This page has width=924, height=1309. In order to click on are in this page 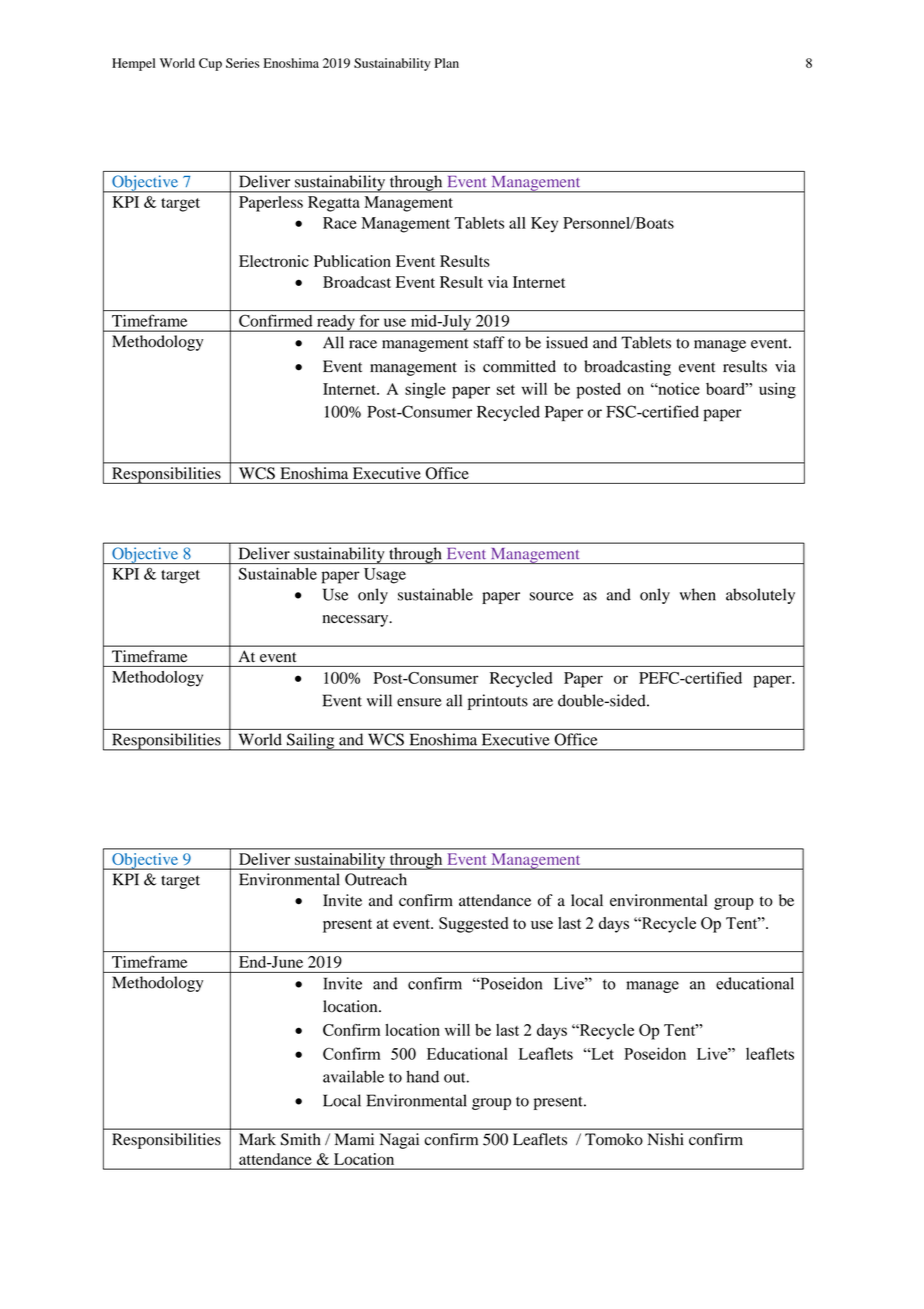, I will do `click(543, 702)`.
